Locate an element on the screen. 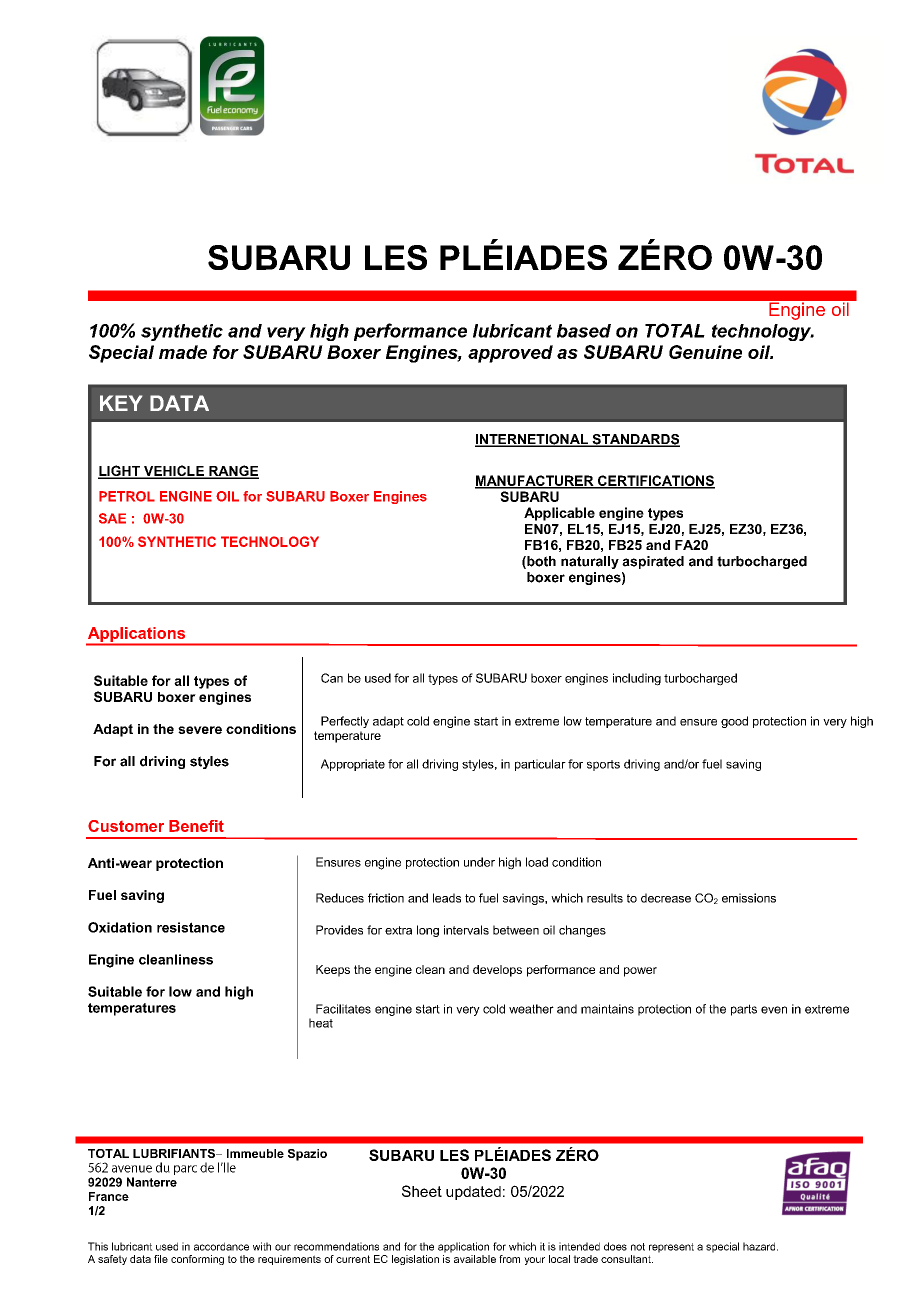 Image resolution: width=924 pixels, height=1308 pixels. Appropriate is located at coordinates (353, 765).
